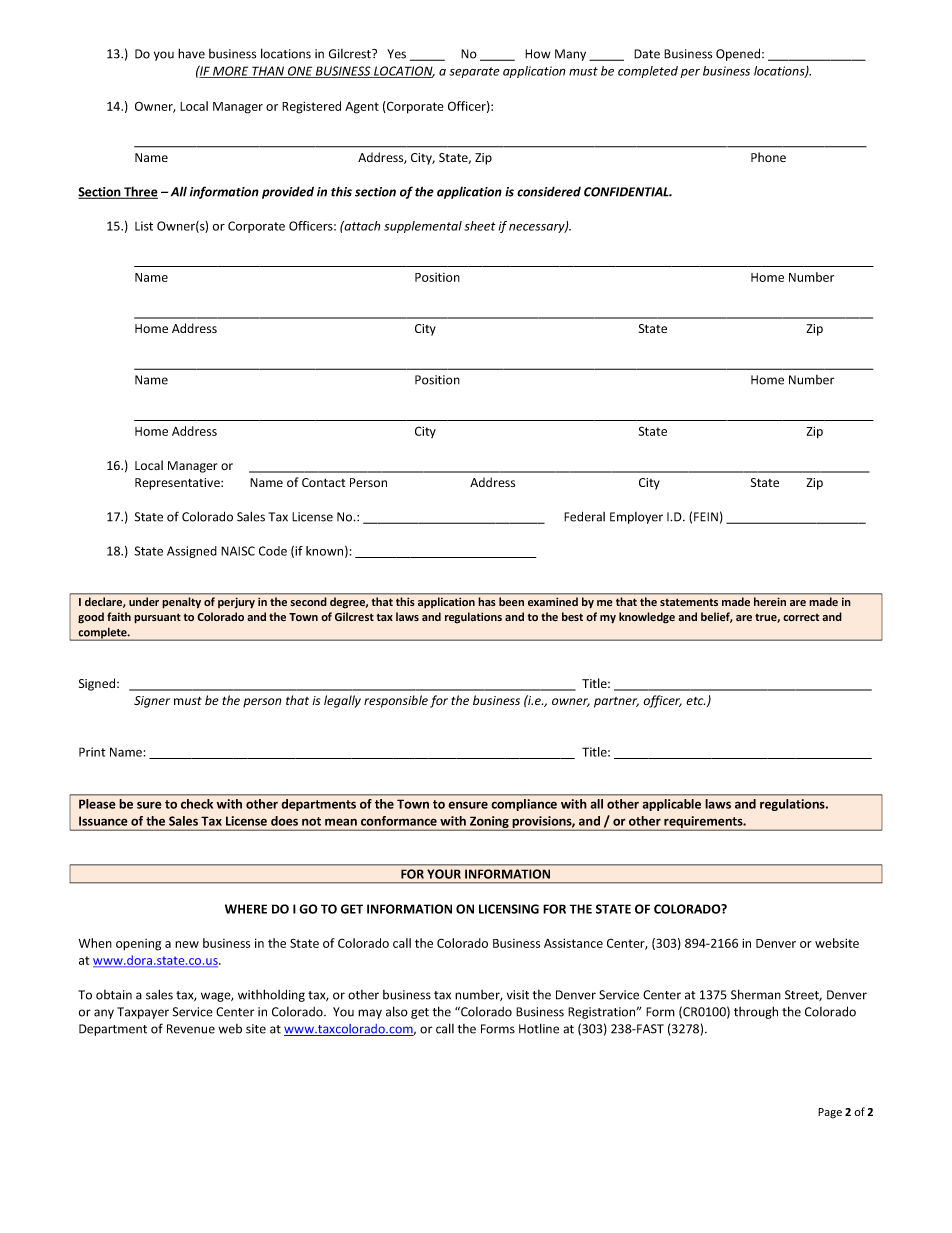 This image has height=1233, width=952. Describe the element at coordinates (178, 484) in the image. I see `Representative` at that location.
